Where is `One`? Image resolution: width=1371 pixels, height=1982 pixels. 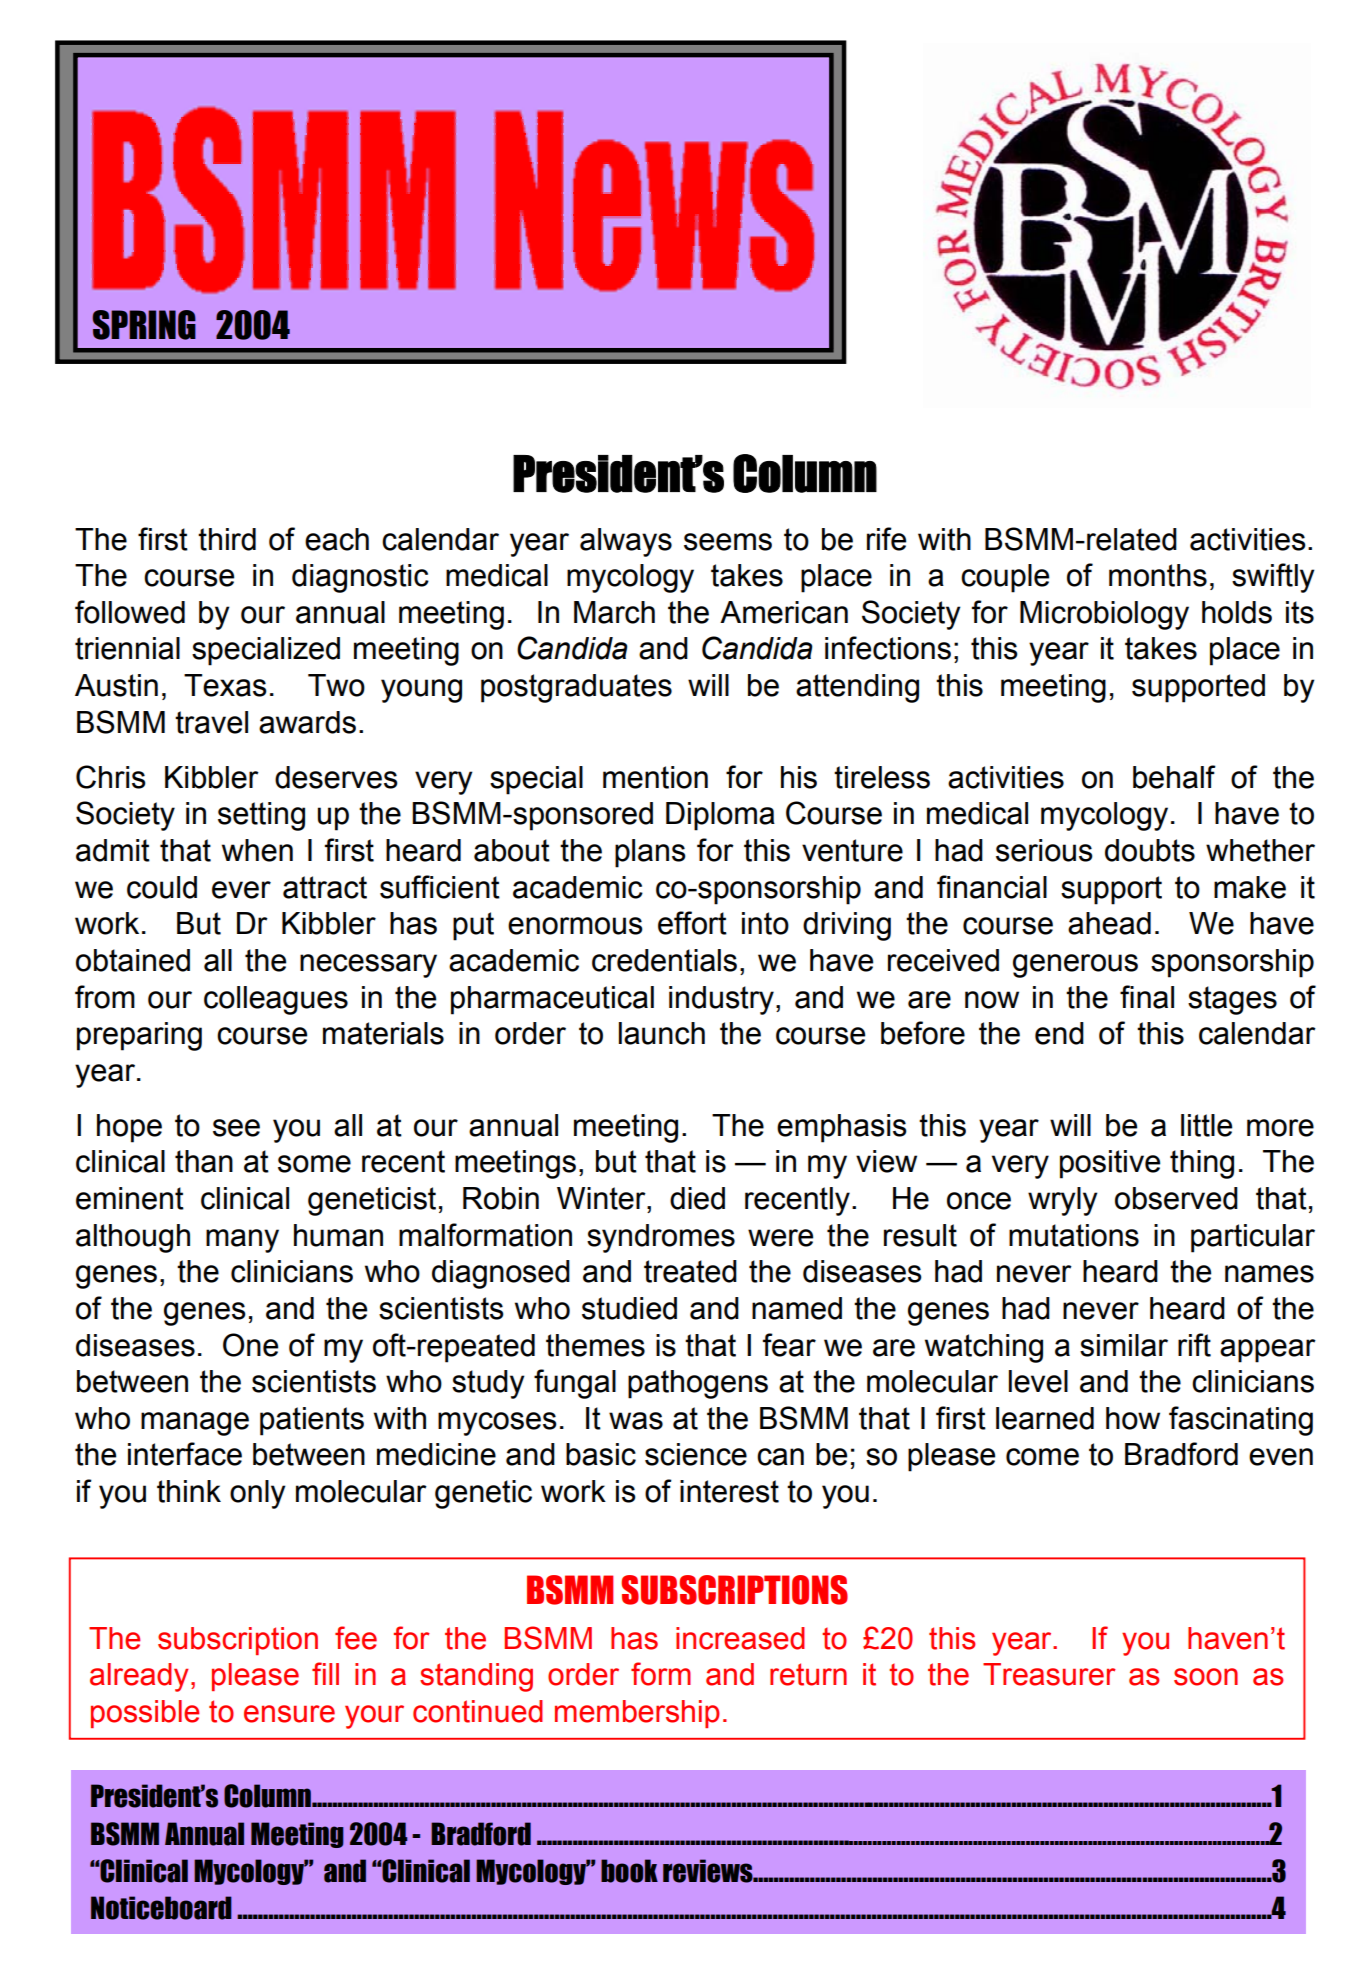 One is located at coordinates (250, 1345).
